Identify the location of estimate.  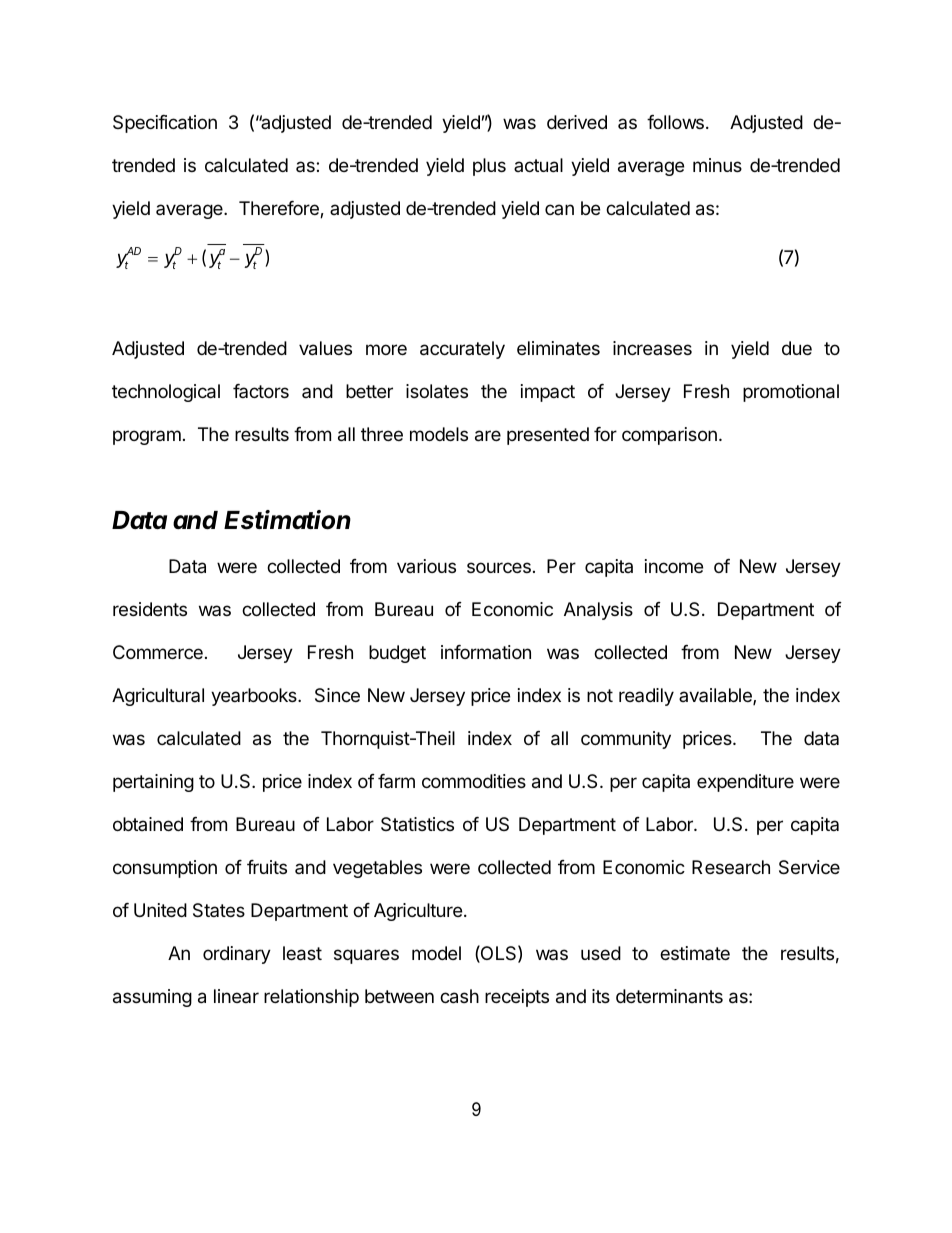
(695, 953).
